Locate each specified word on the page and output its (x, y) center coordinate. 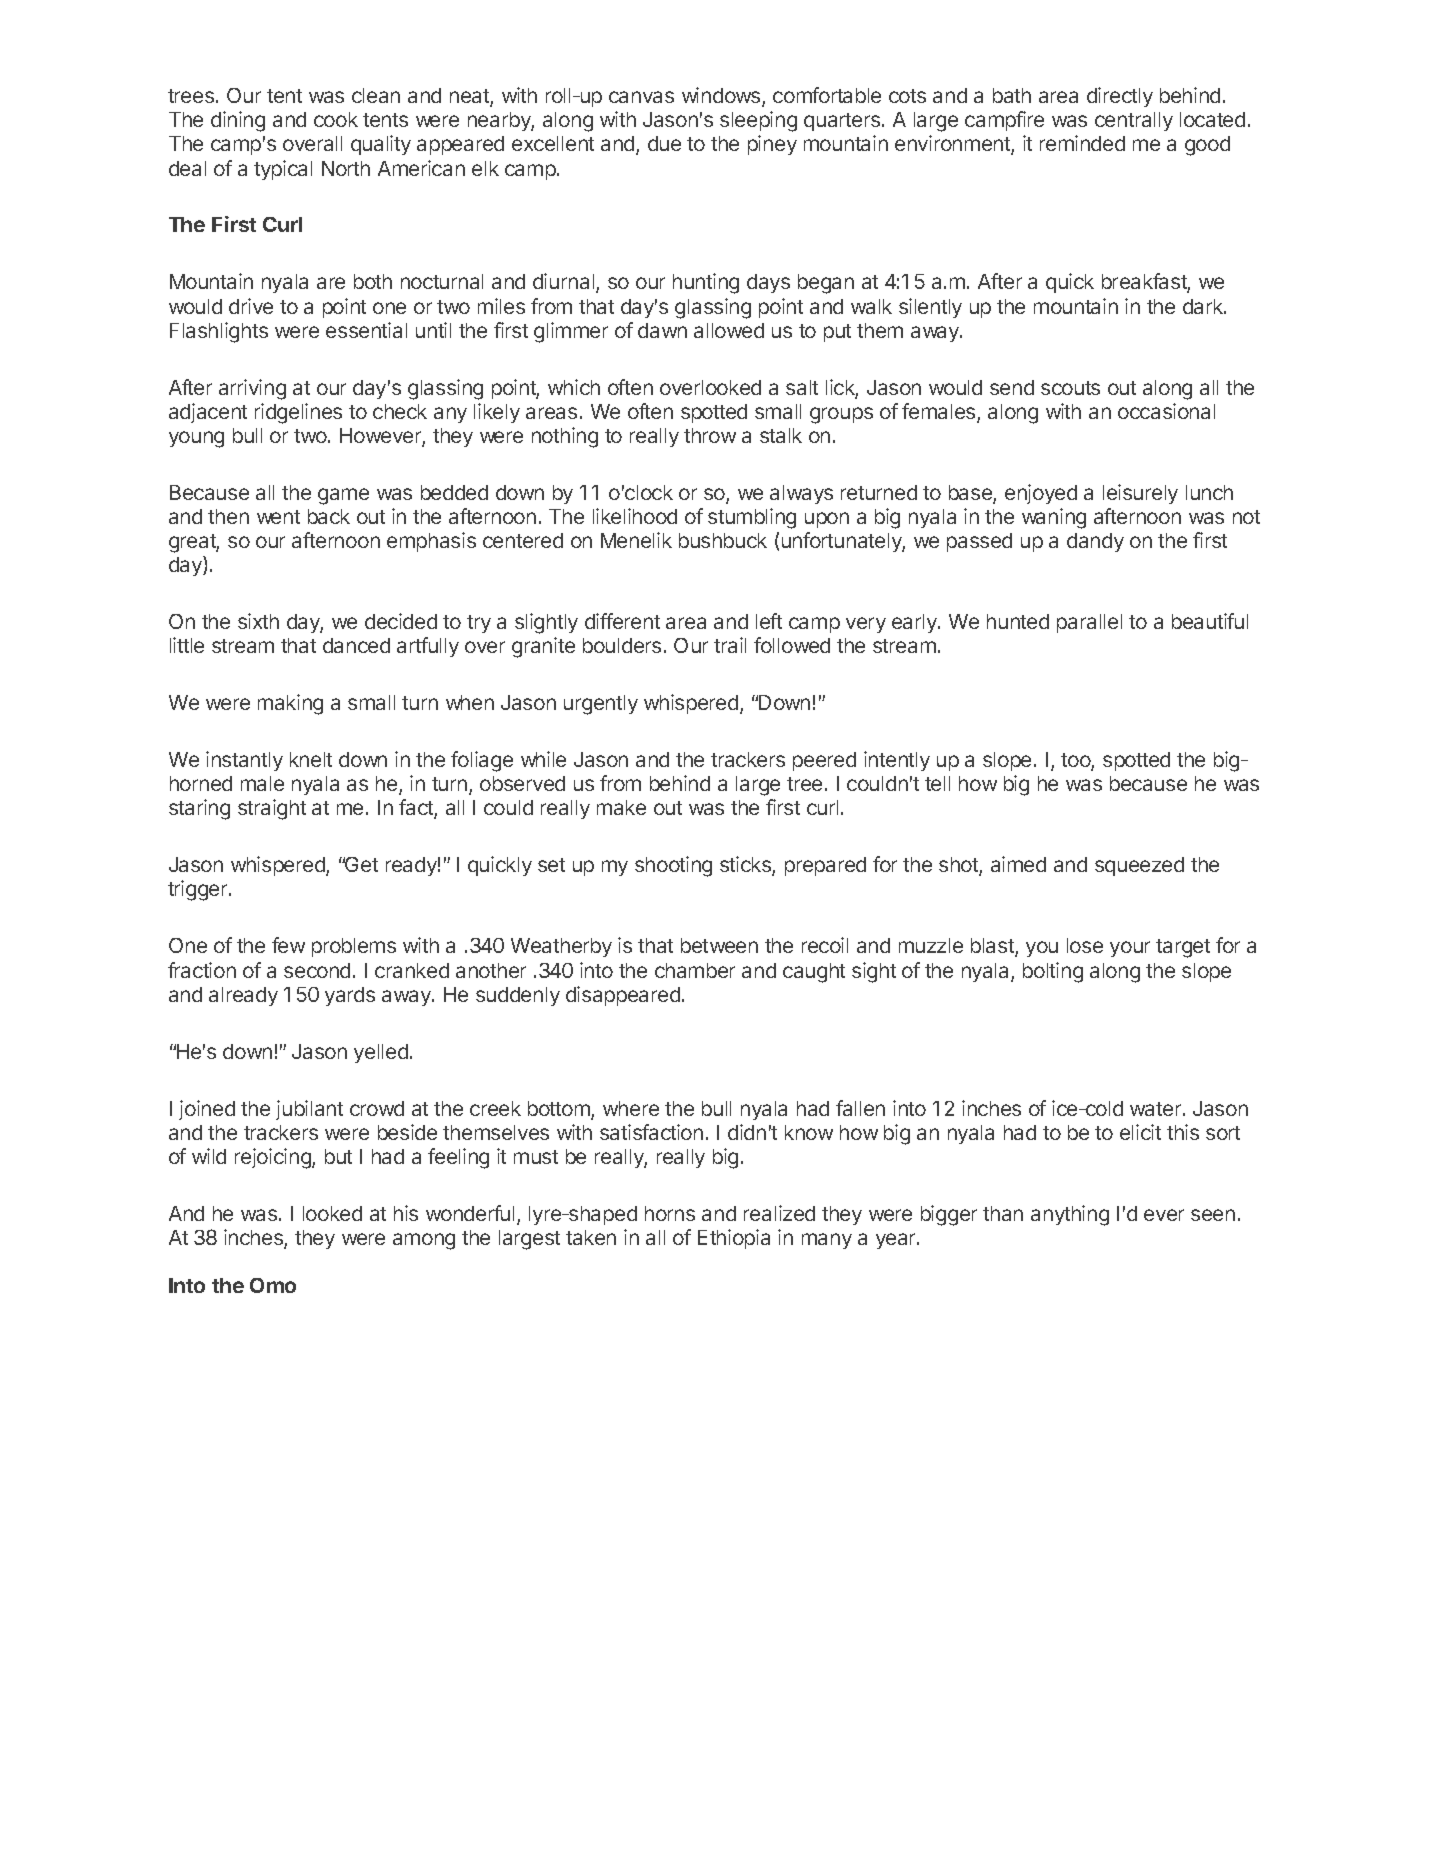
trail (730, 645)
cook (336, 119)
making (290, 704)
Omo (273, 1285)
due (664, 143)
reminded (1082, 143)
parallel (1089, 623)
